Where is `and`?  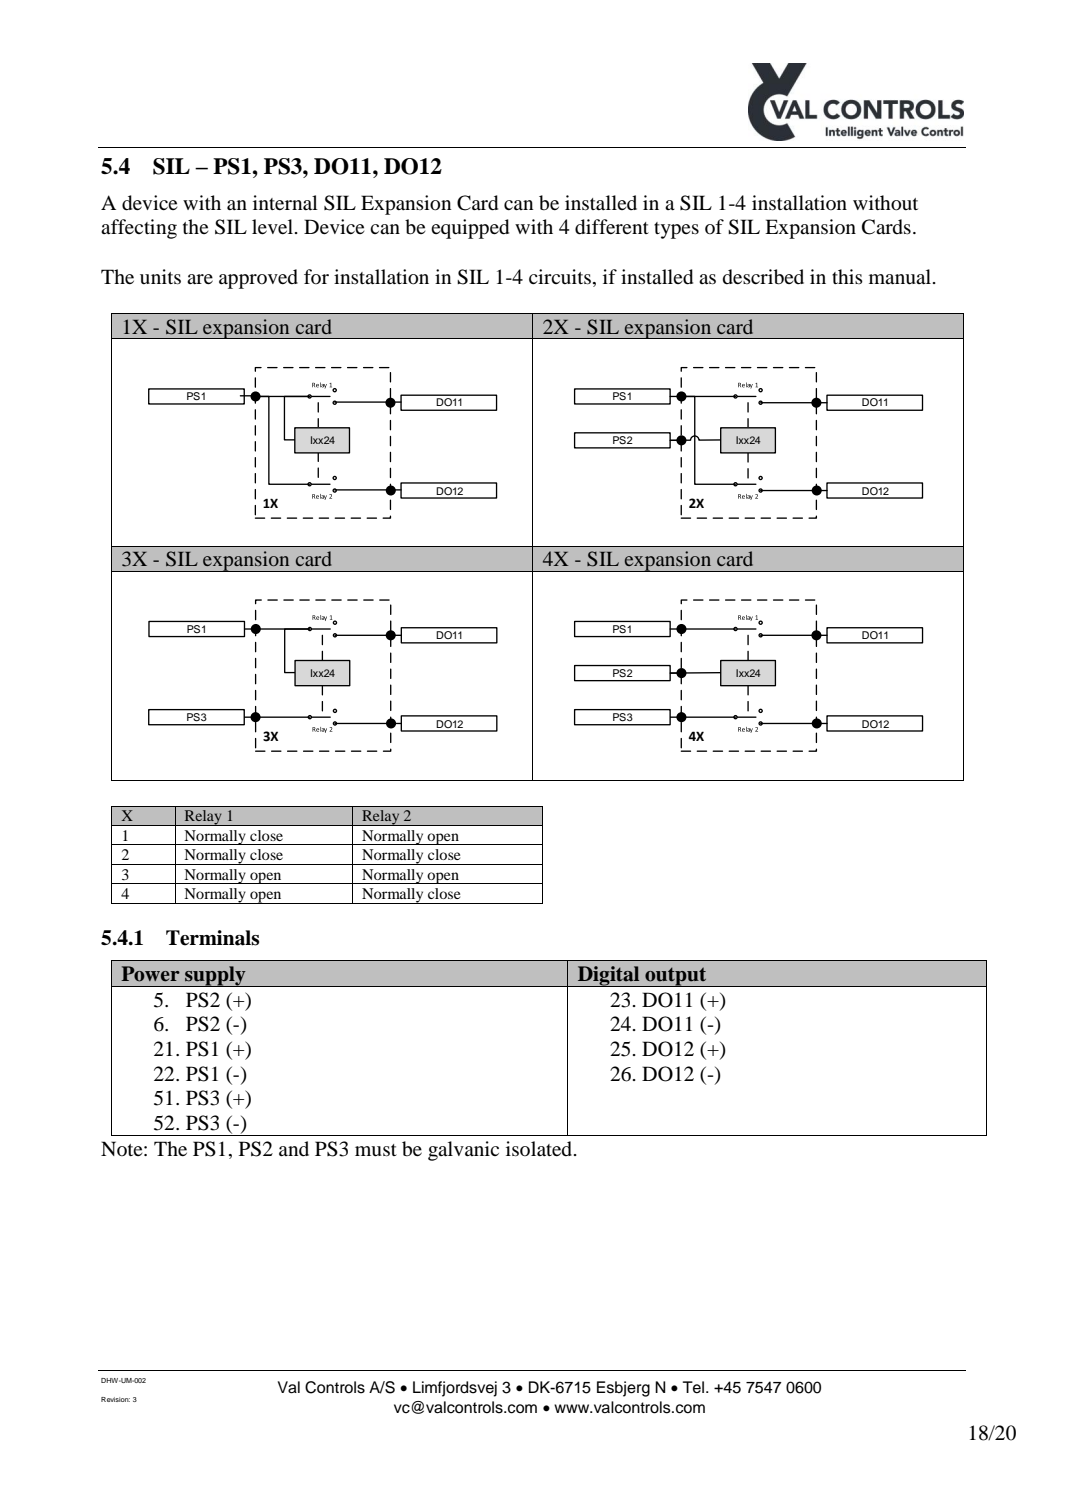 and is located at coordinates (294, 1148).
